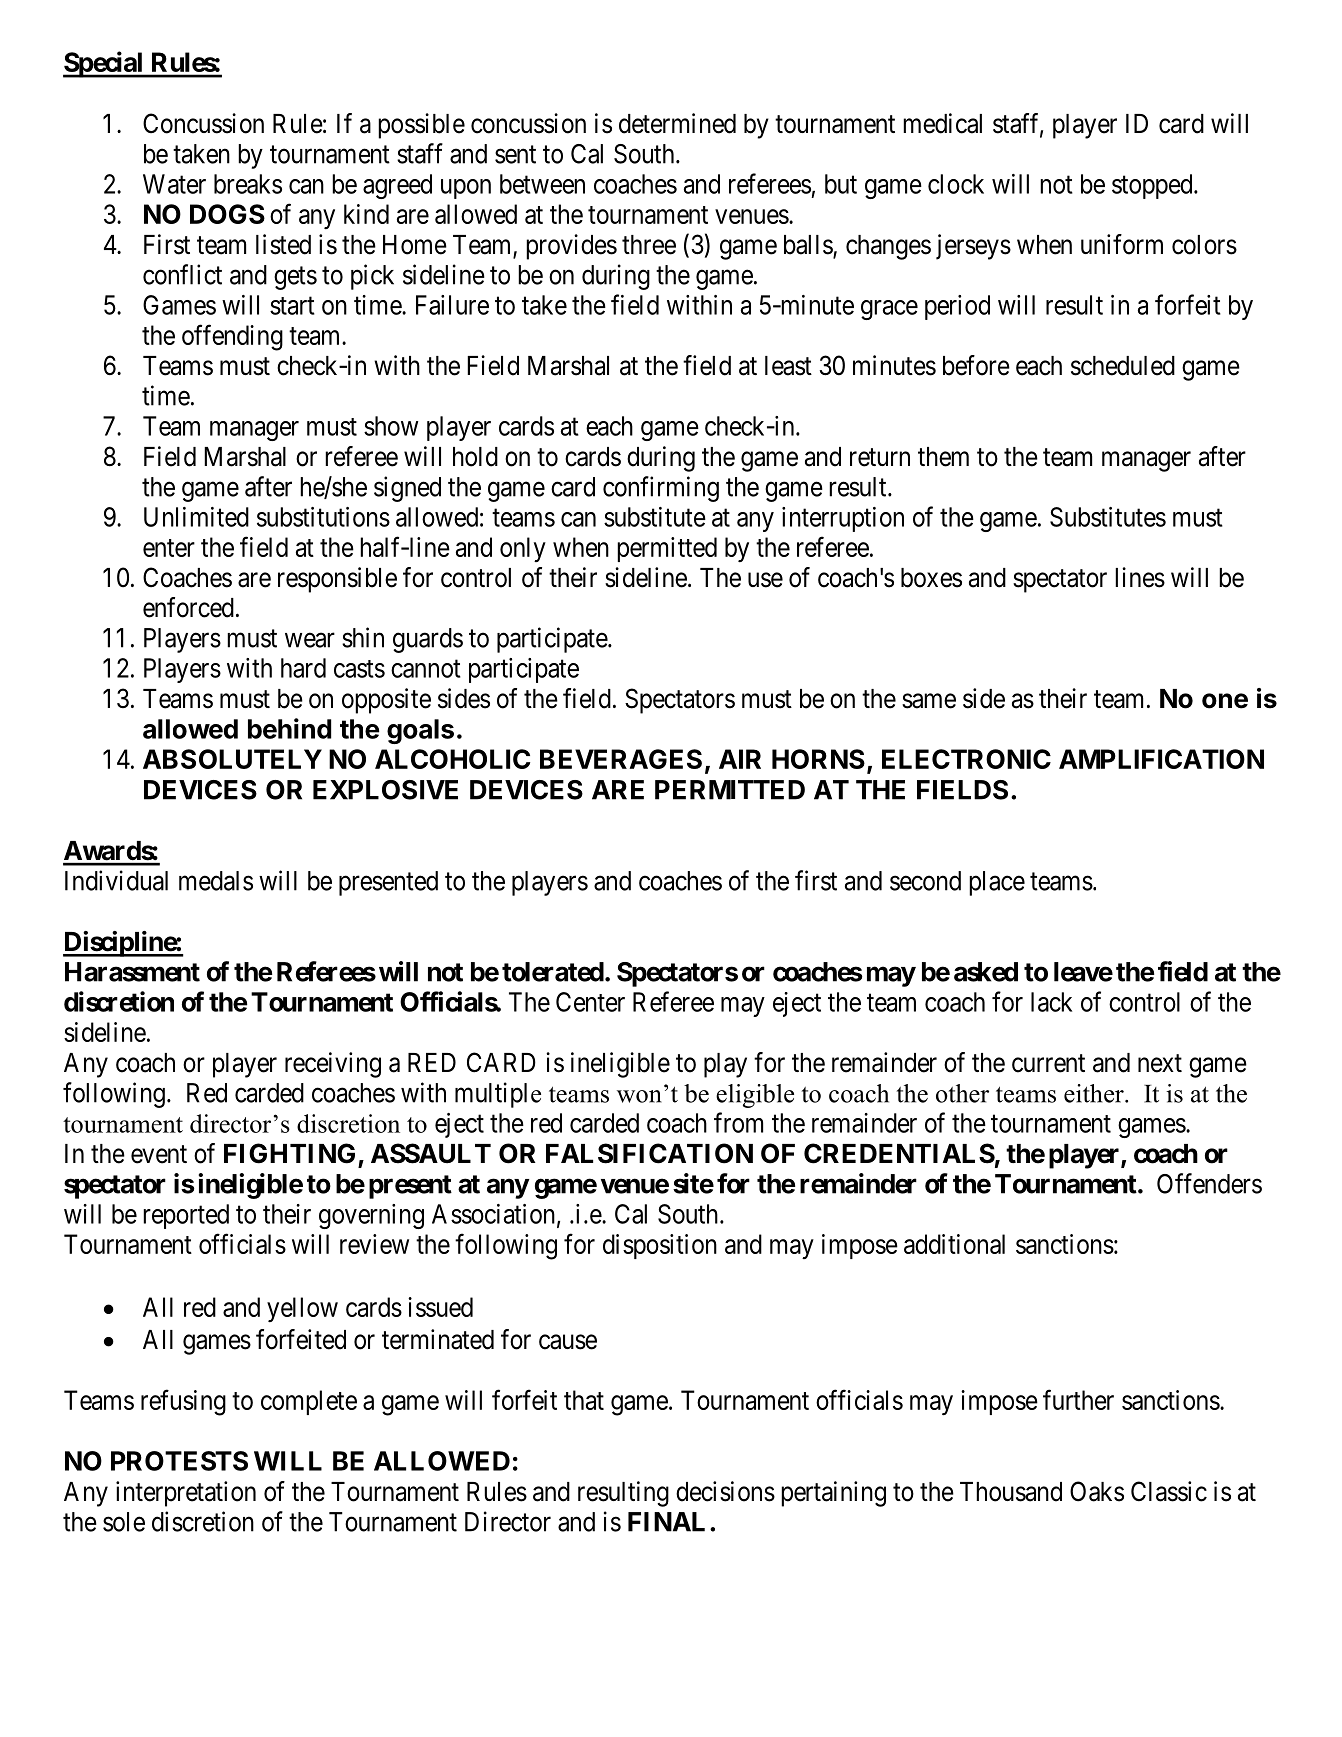  Describe the element at coordinates (931, 578) in the screenshot. I see `boxes` at that location.
